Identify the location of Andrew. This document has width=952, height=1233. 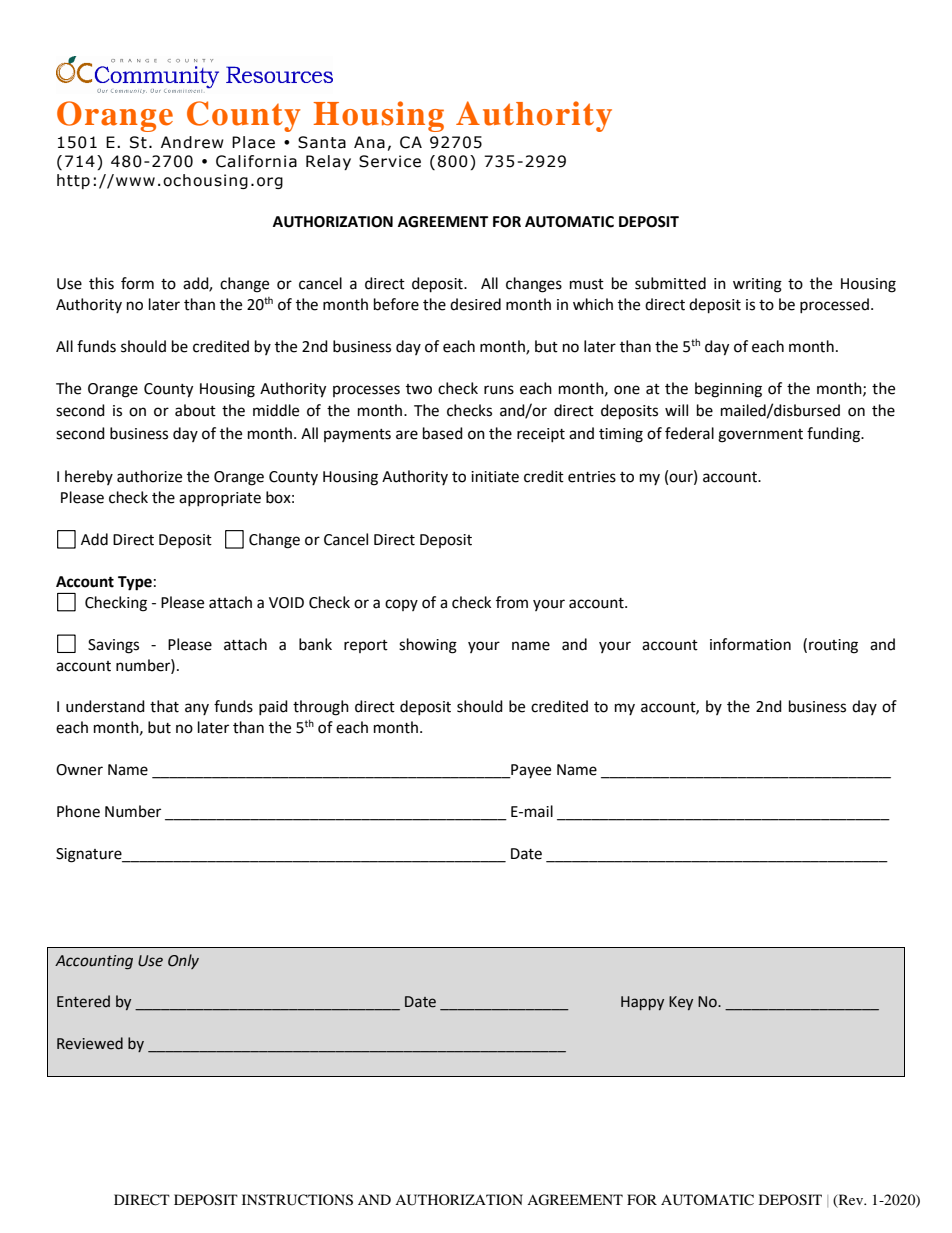
(192, 142).
